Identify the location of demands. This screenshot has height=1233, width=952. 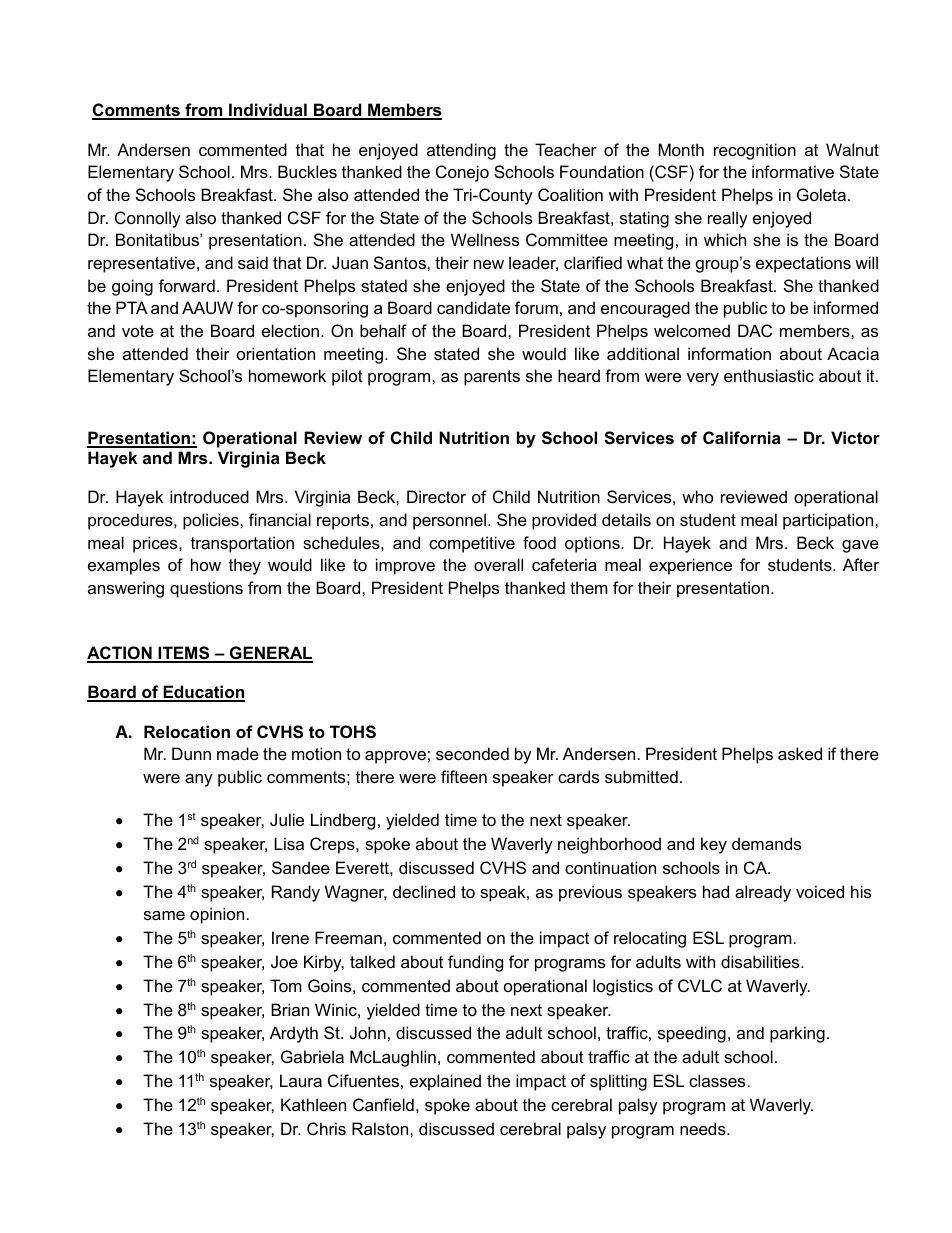
(766, 843).
